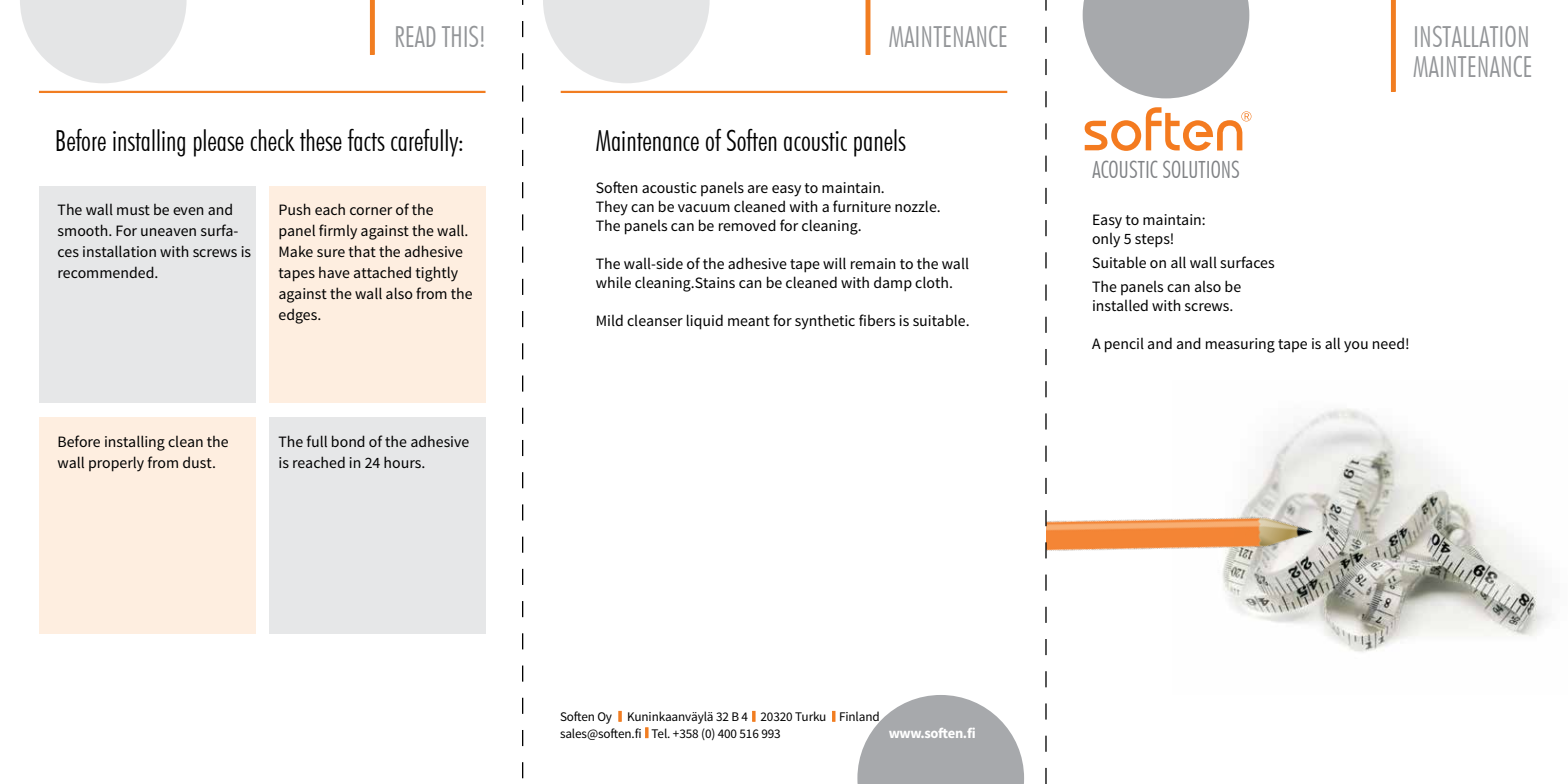  What do you see at coordinates (810, 716) in the screenshot?
I see `Turku` at bounding box center [810, 716].
